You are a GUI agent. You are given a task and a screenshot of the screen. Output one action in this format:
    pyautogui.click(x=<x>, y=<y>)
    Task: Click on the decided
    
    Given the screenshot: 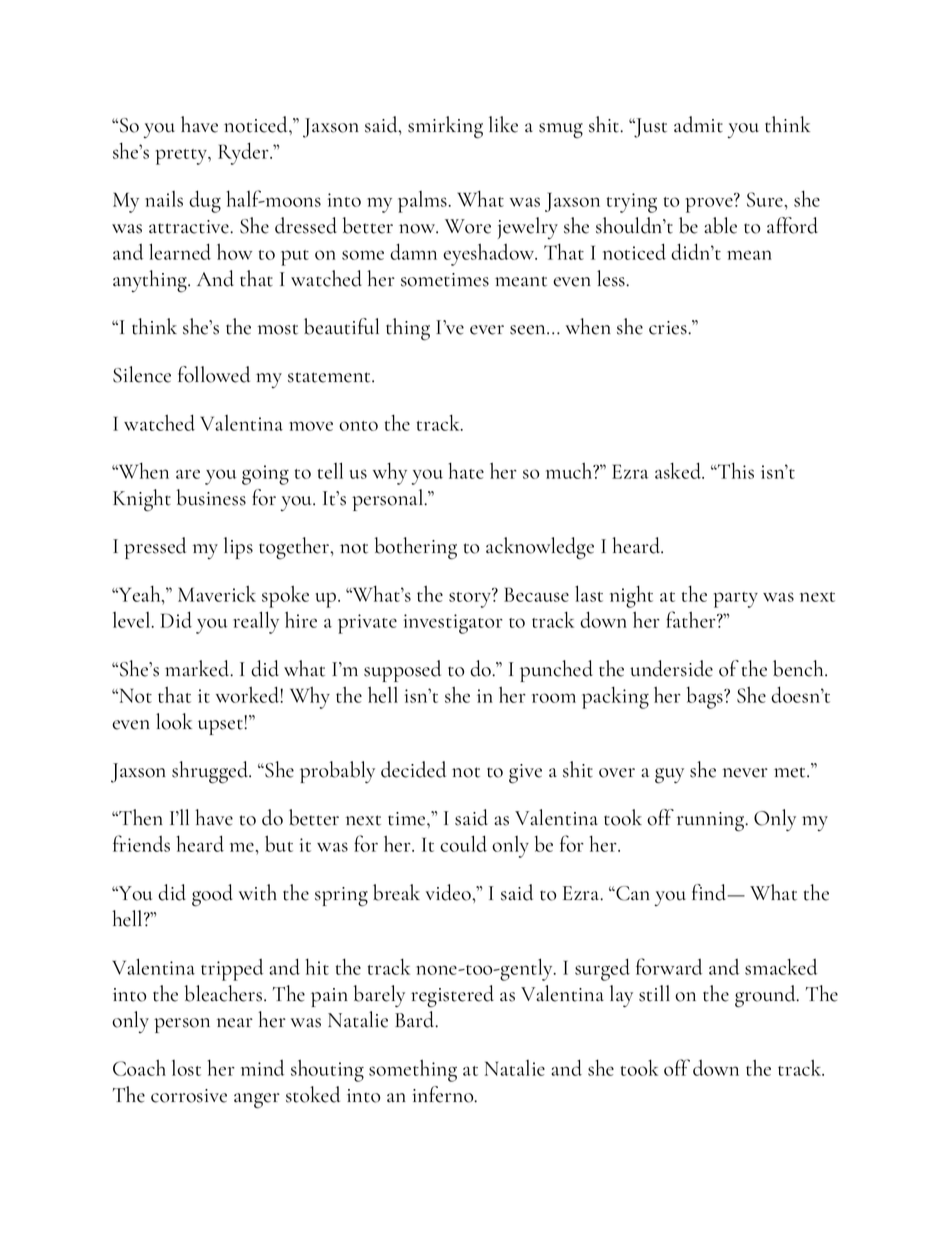 What is the action you would take?
    pyautogui.click(x=413, y=769)
